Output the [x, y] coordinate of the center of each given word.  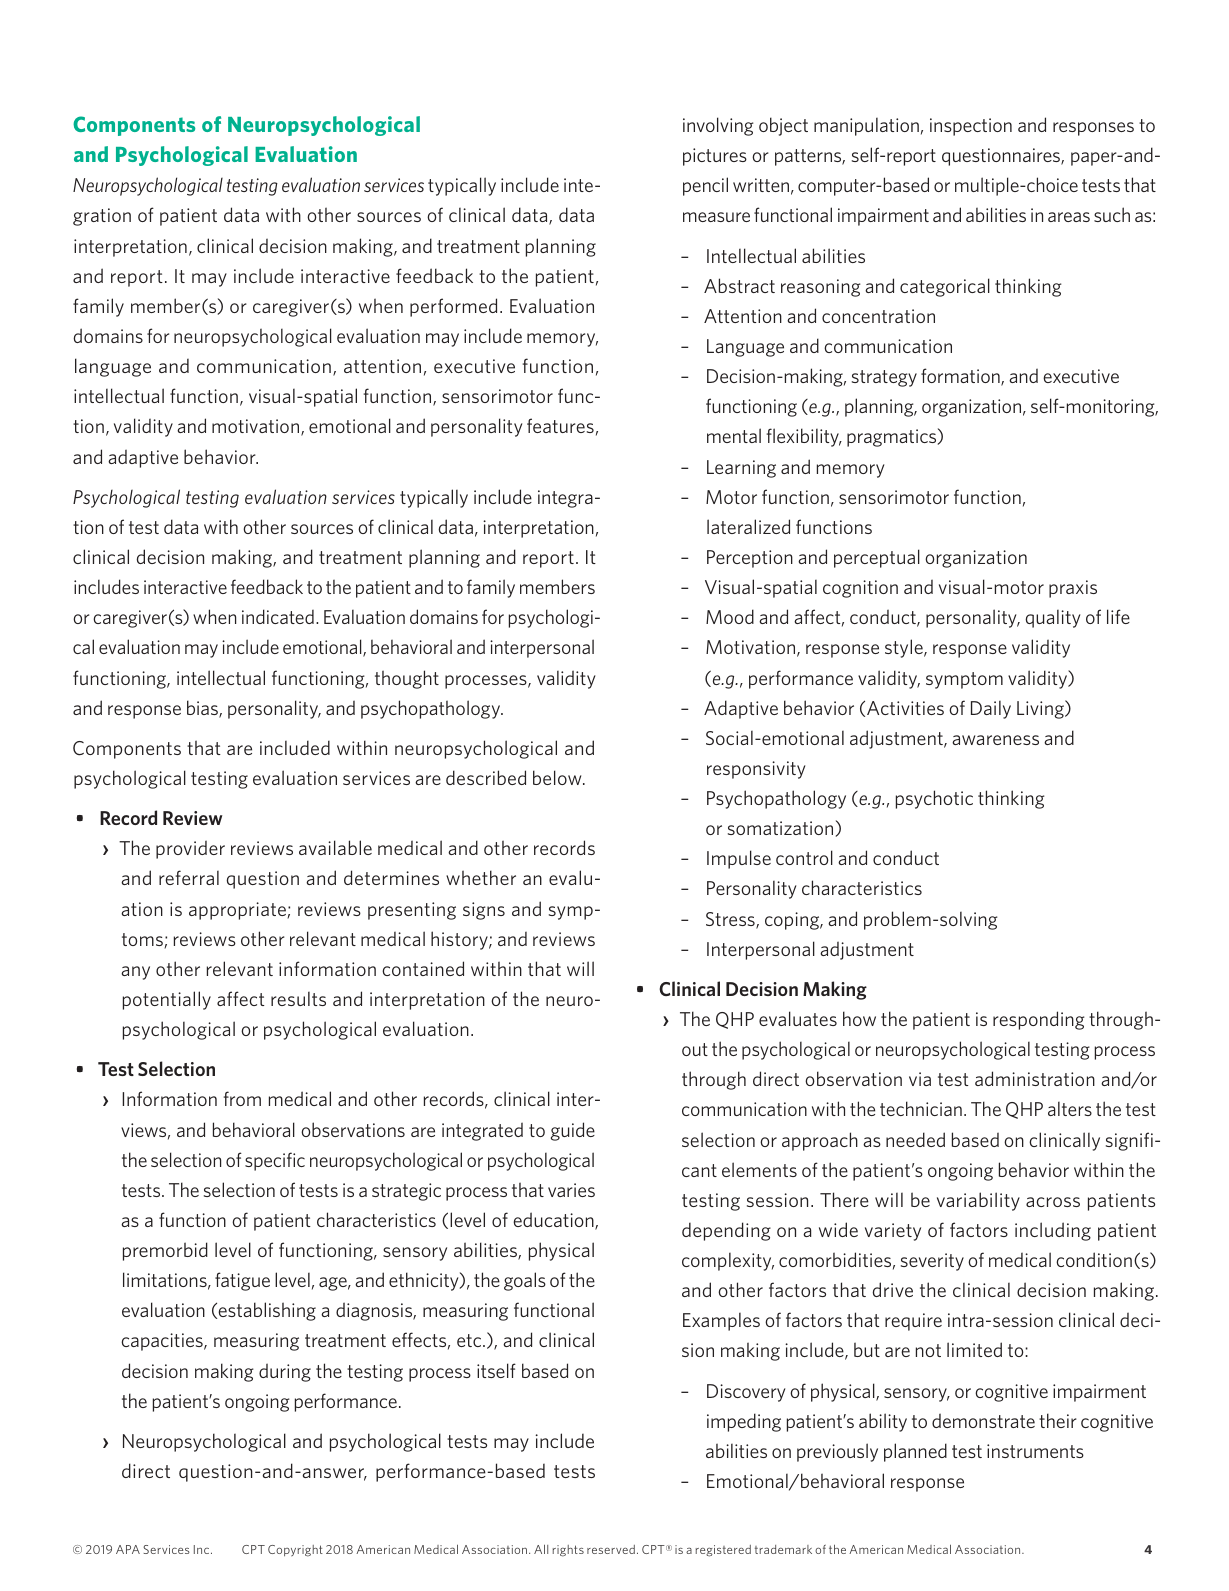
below [558, 777]
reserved [611, 1549]
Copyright [295, 1551]
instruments [1035, 1451]
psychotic [934, 799]
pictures [715, 157]
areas [1069, 217]
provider [190, 849]
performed [453, 307]
